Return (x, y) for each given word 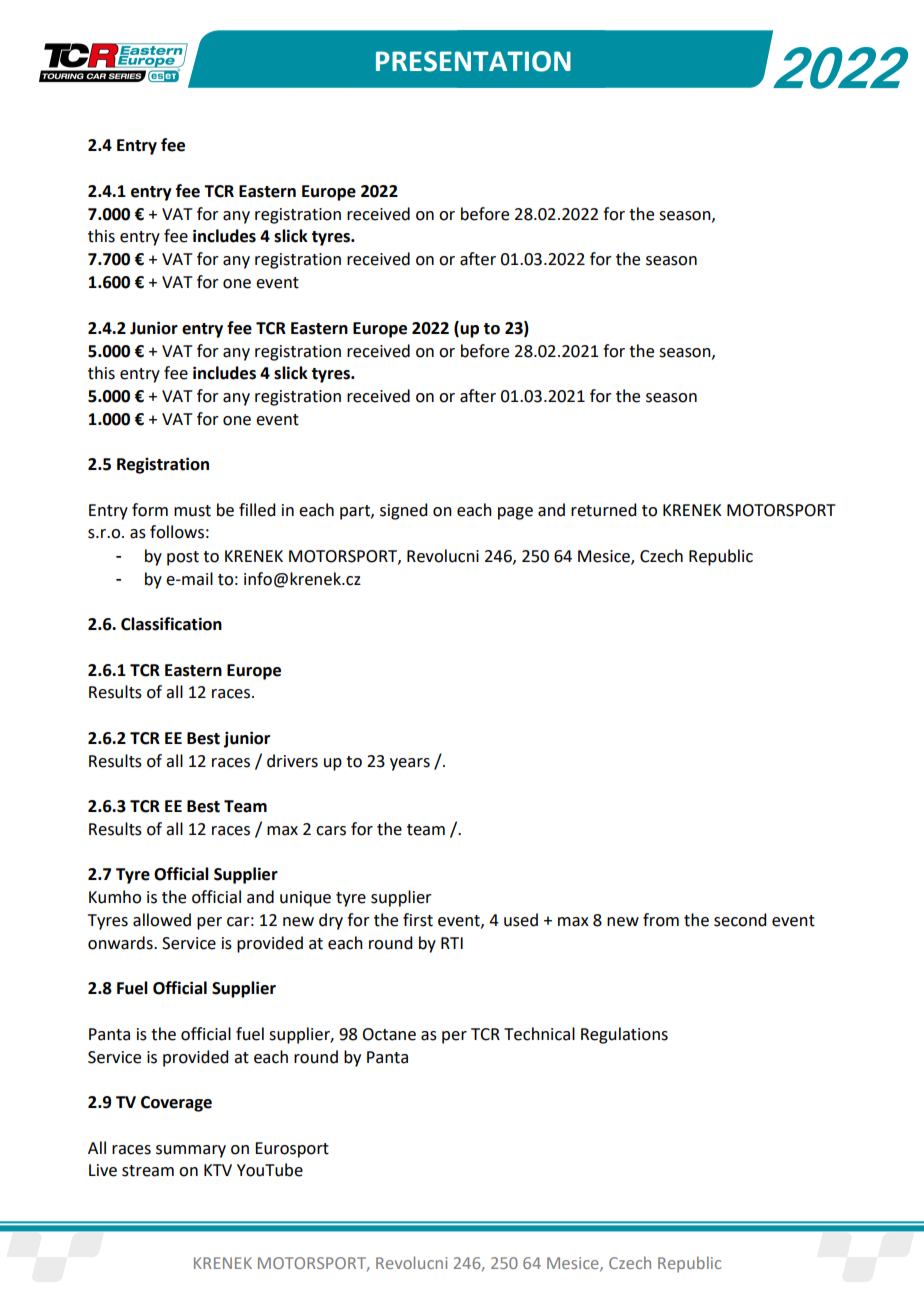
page (515, 513)
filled (257, 510)
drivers (292, 761)
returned (603, 510)
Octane (389, 1034)
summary (191, 1151)
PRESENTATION (473, 61)
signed (403, 511)
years (410, 764)
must (192, 511)
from (661, 920)
